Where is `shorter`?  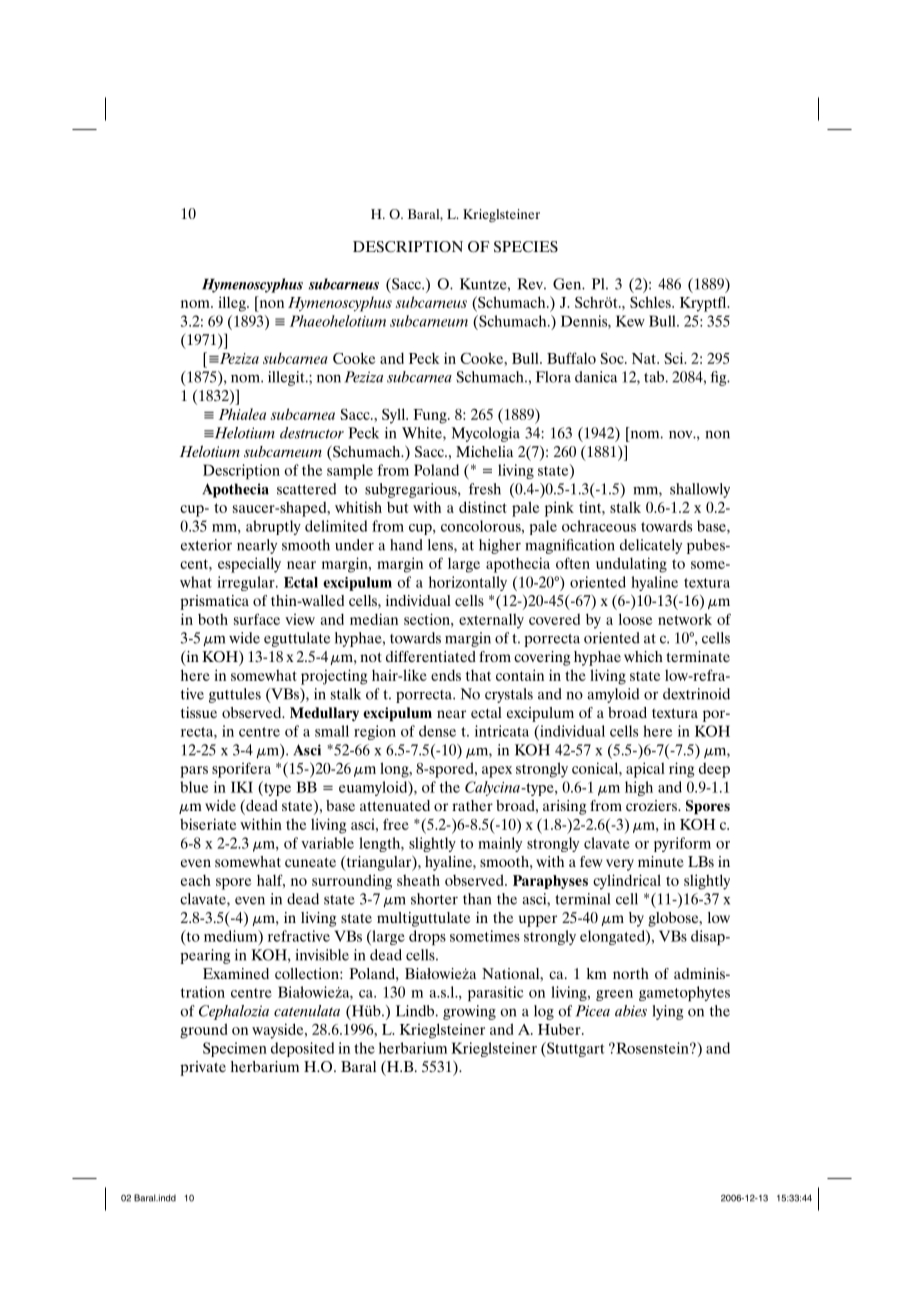 shorter is located at coordinates (434, 899).
